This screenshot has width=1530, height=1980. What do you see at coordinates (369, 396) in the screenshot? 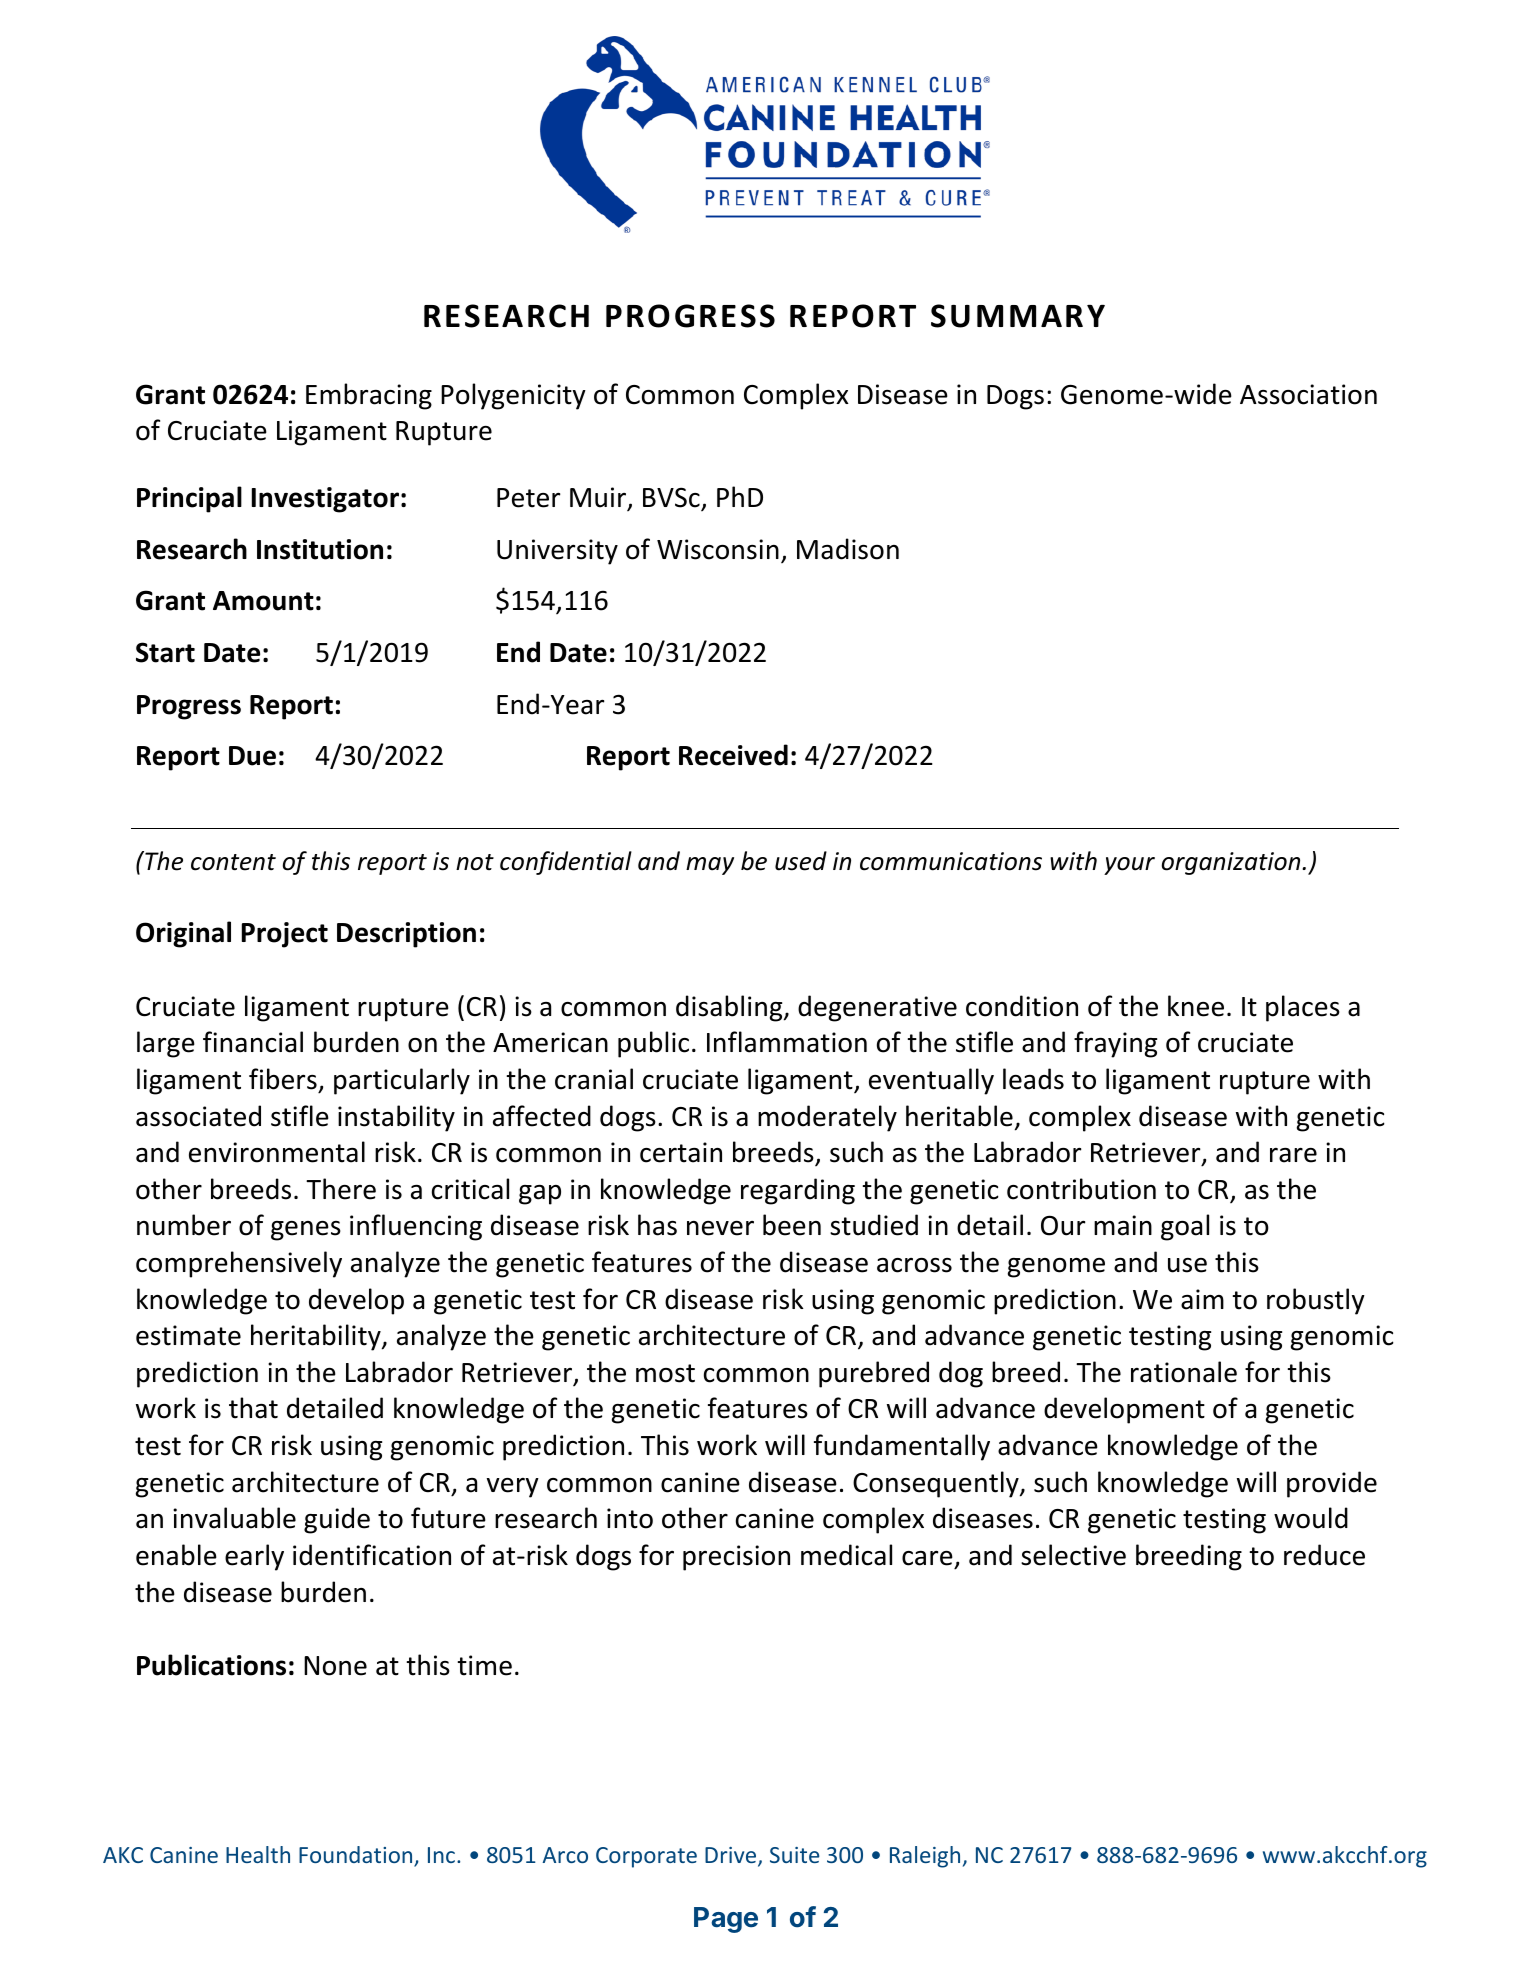
I see `Embracing` at bounding box center [369, 396].
